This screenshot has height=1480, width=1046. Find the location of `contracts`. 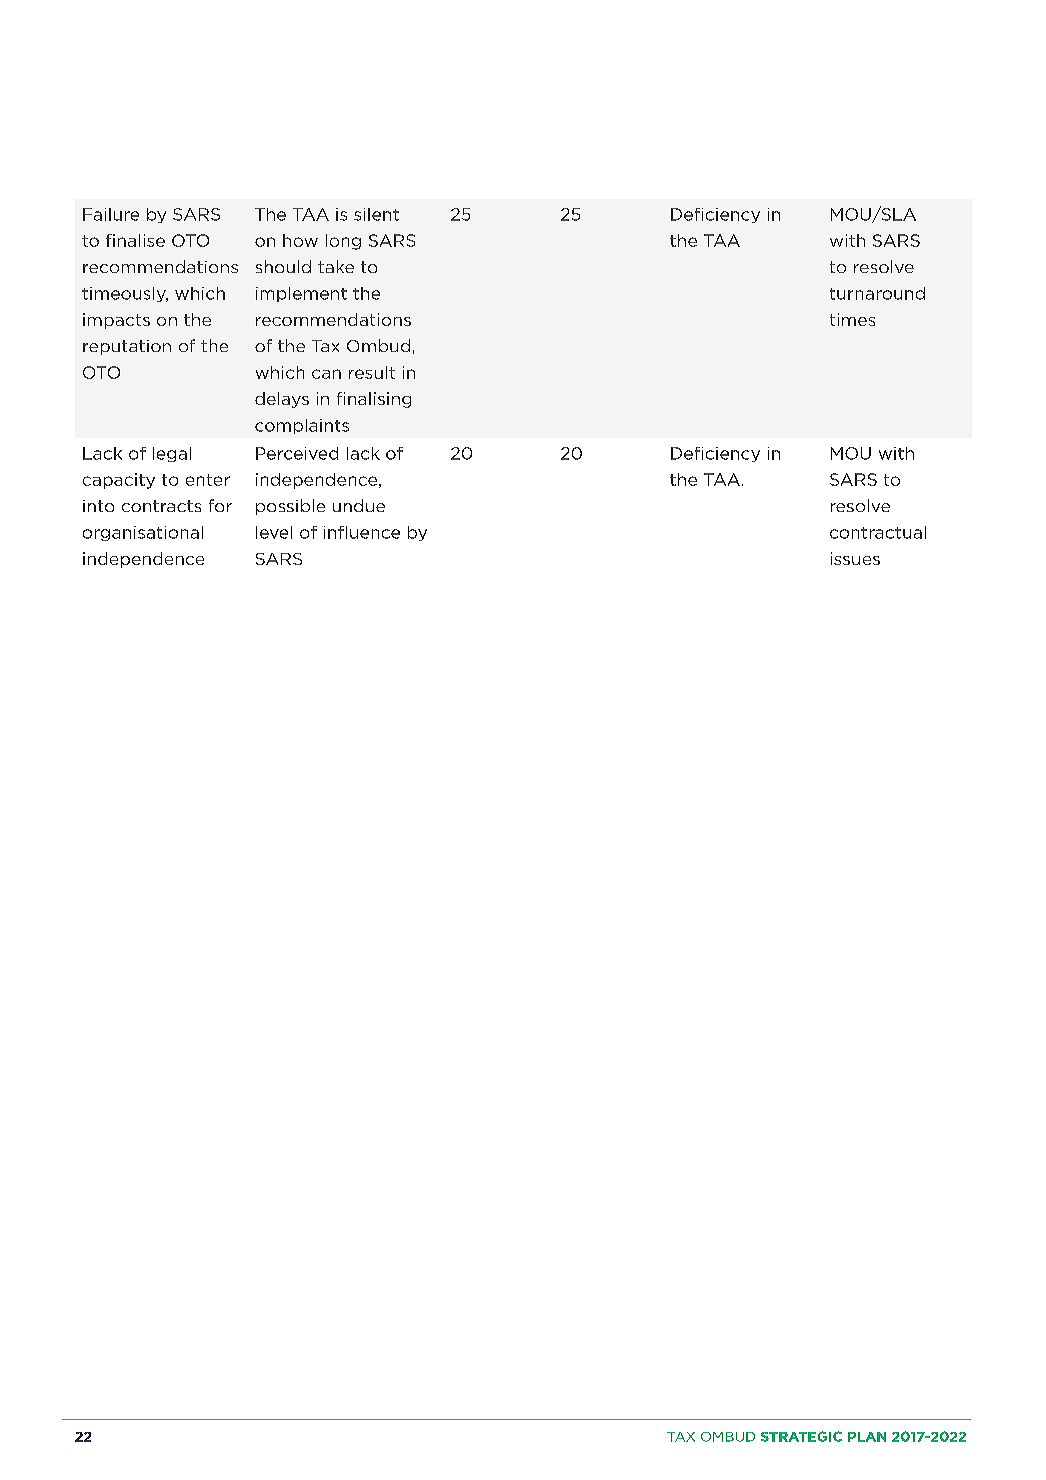

contracts is located at coordinates (161, 506).
